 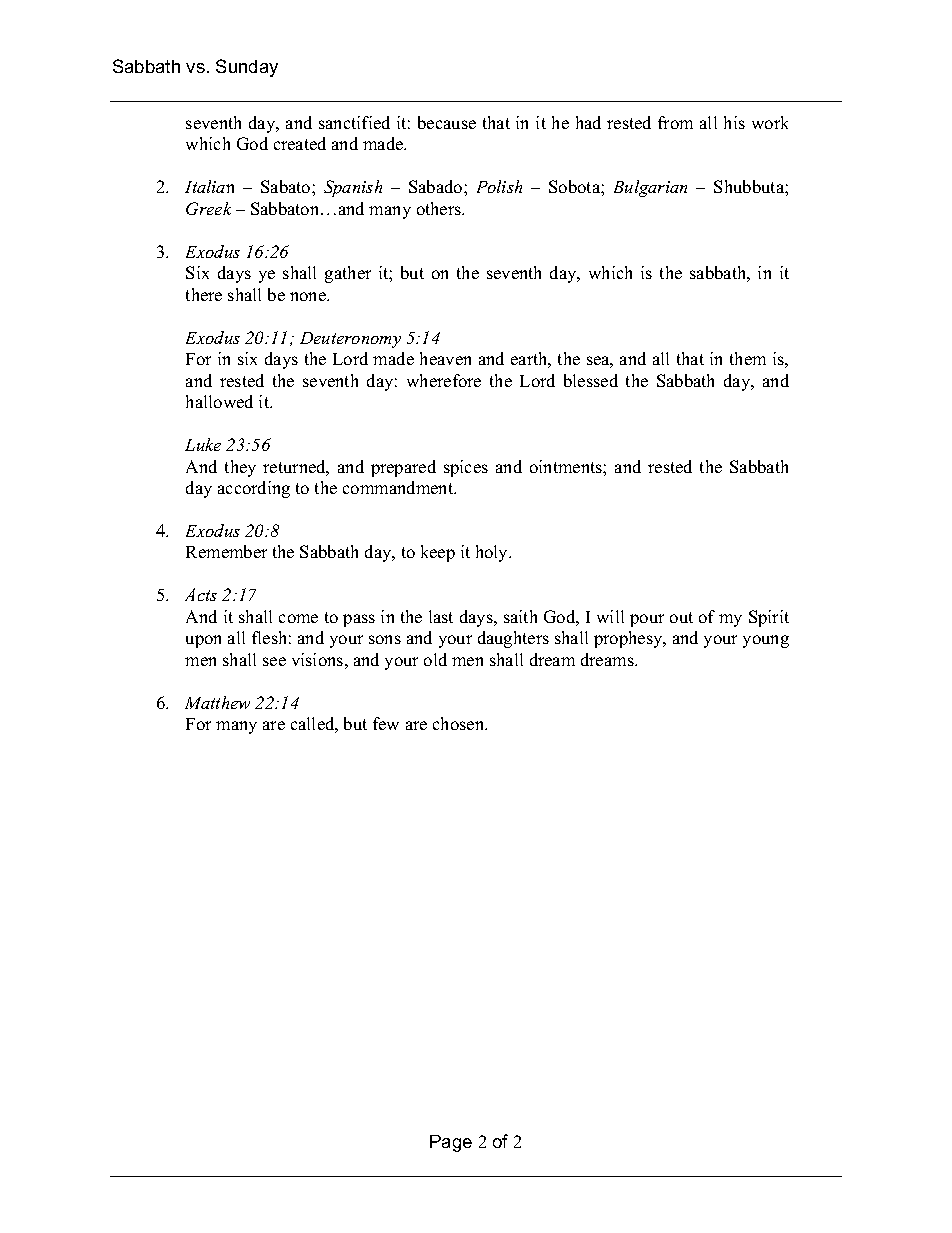 What do you see at coordinates (748, 358) in the screenshot?
I see `them` at bounding box center [748, 358].
